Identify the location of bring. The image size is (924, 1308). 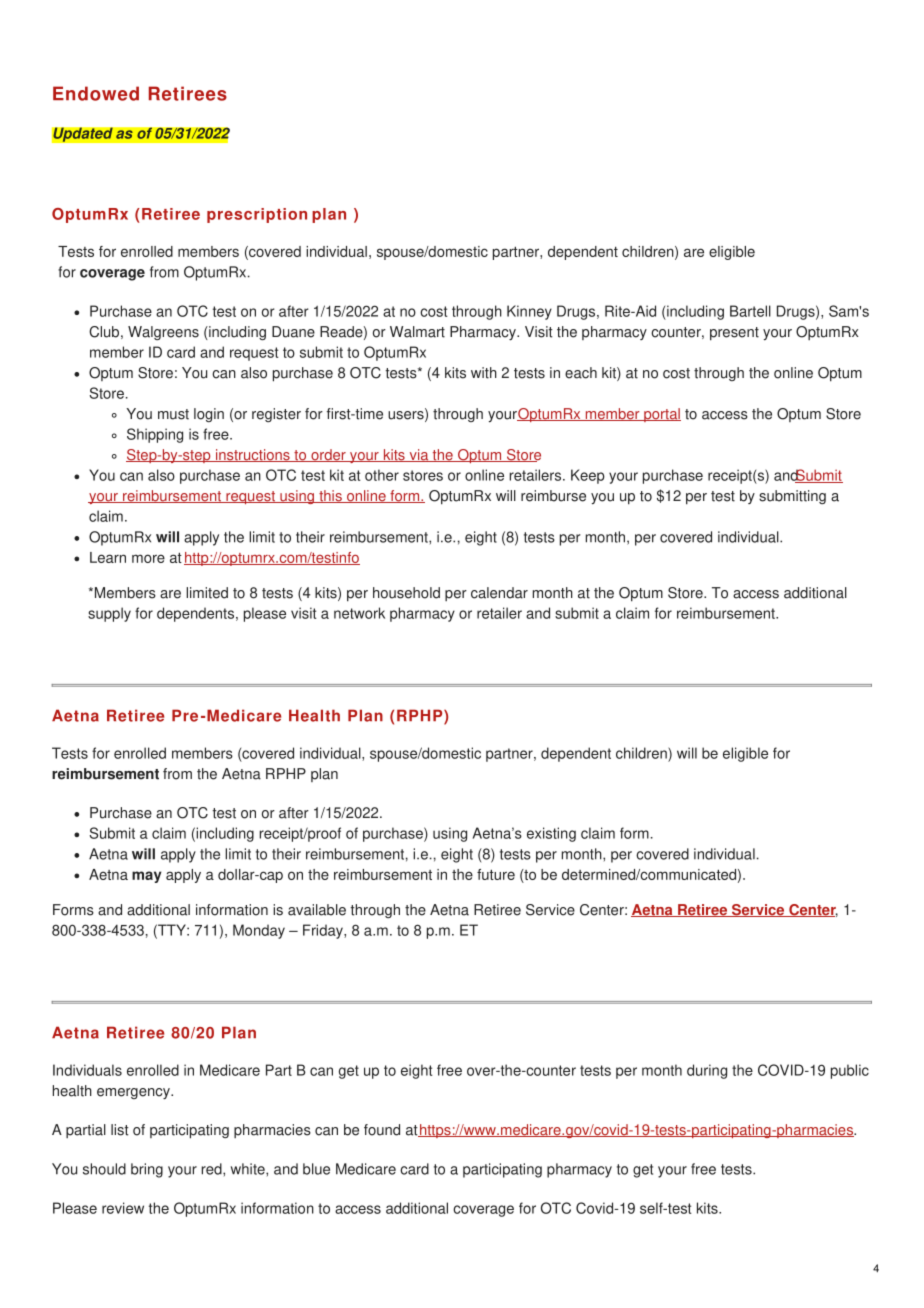
(147, 1170).
